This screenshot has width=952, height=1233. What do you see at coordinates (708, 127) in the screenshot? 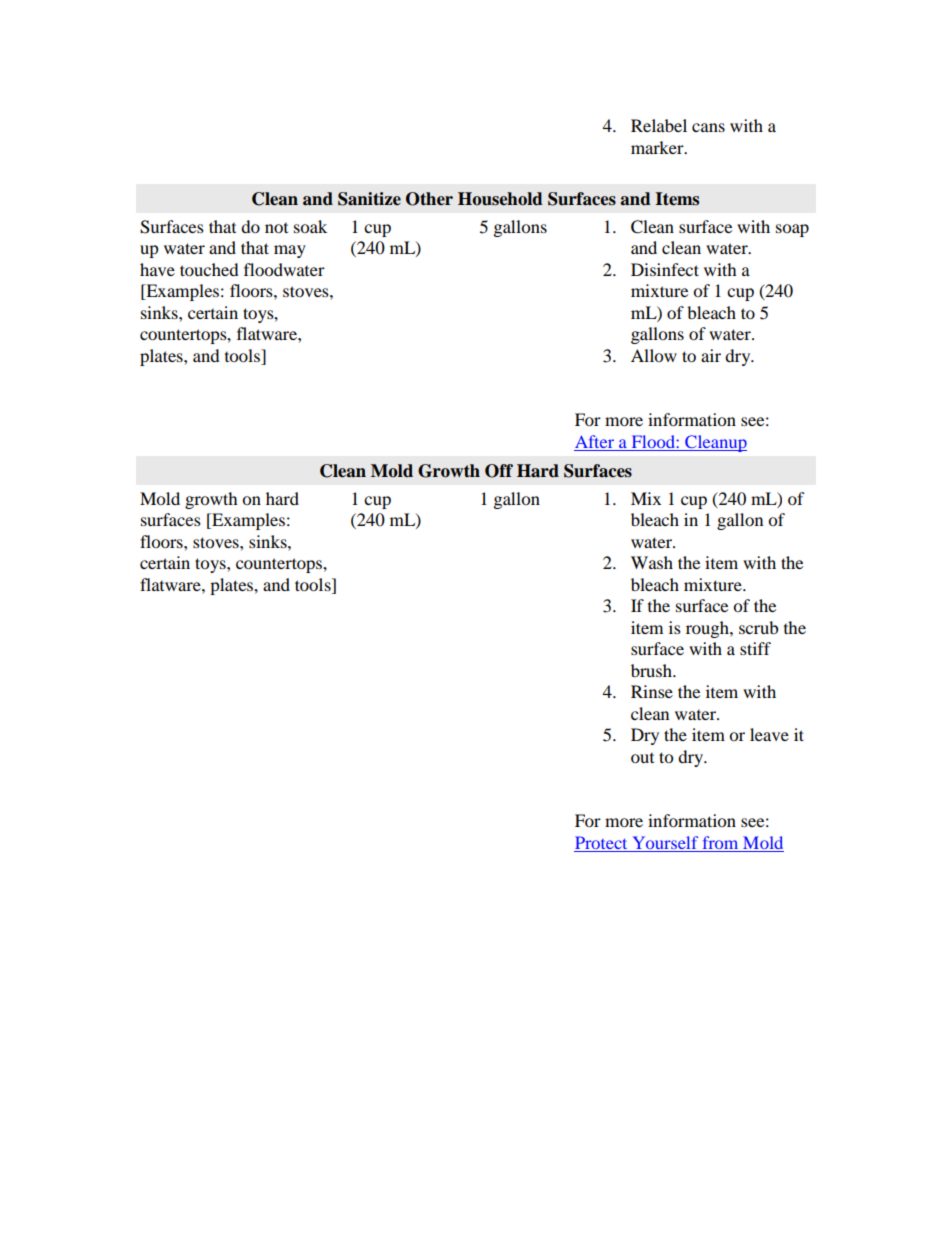
I see `cans` at bounding box center [708, 127].
